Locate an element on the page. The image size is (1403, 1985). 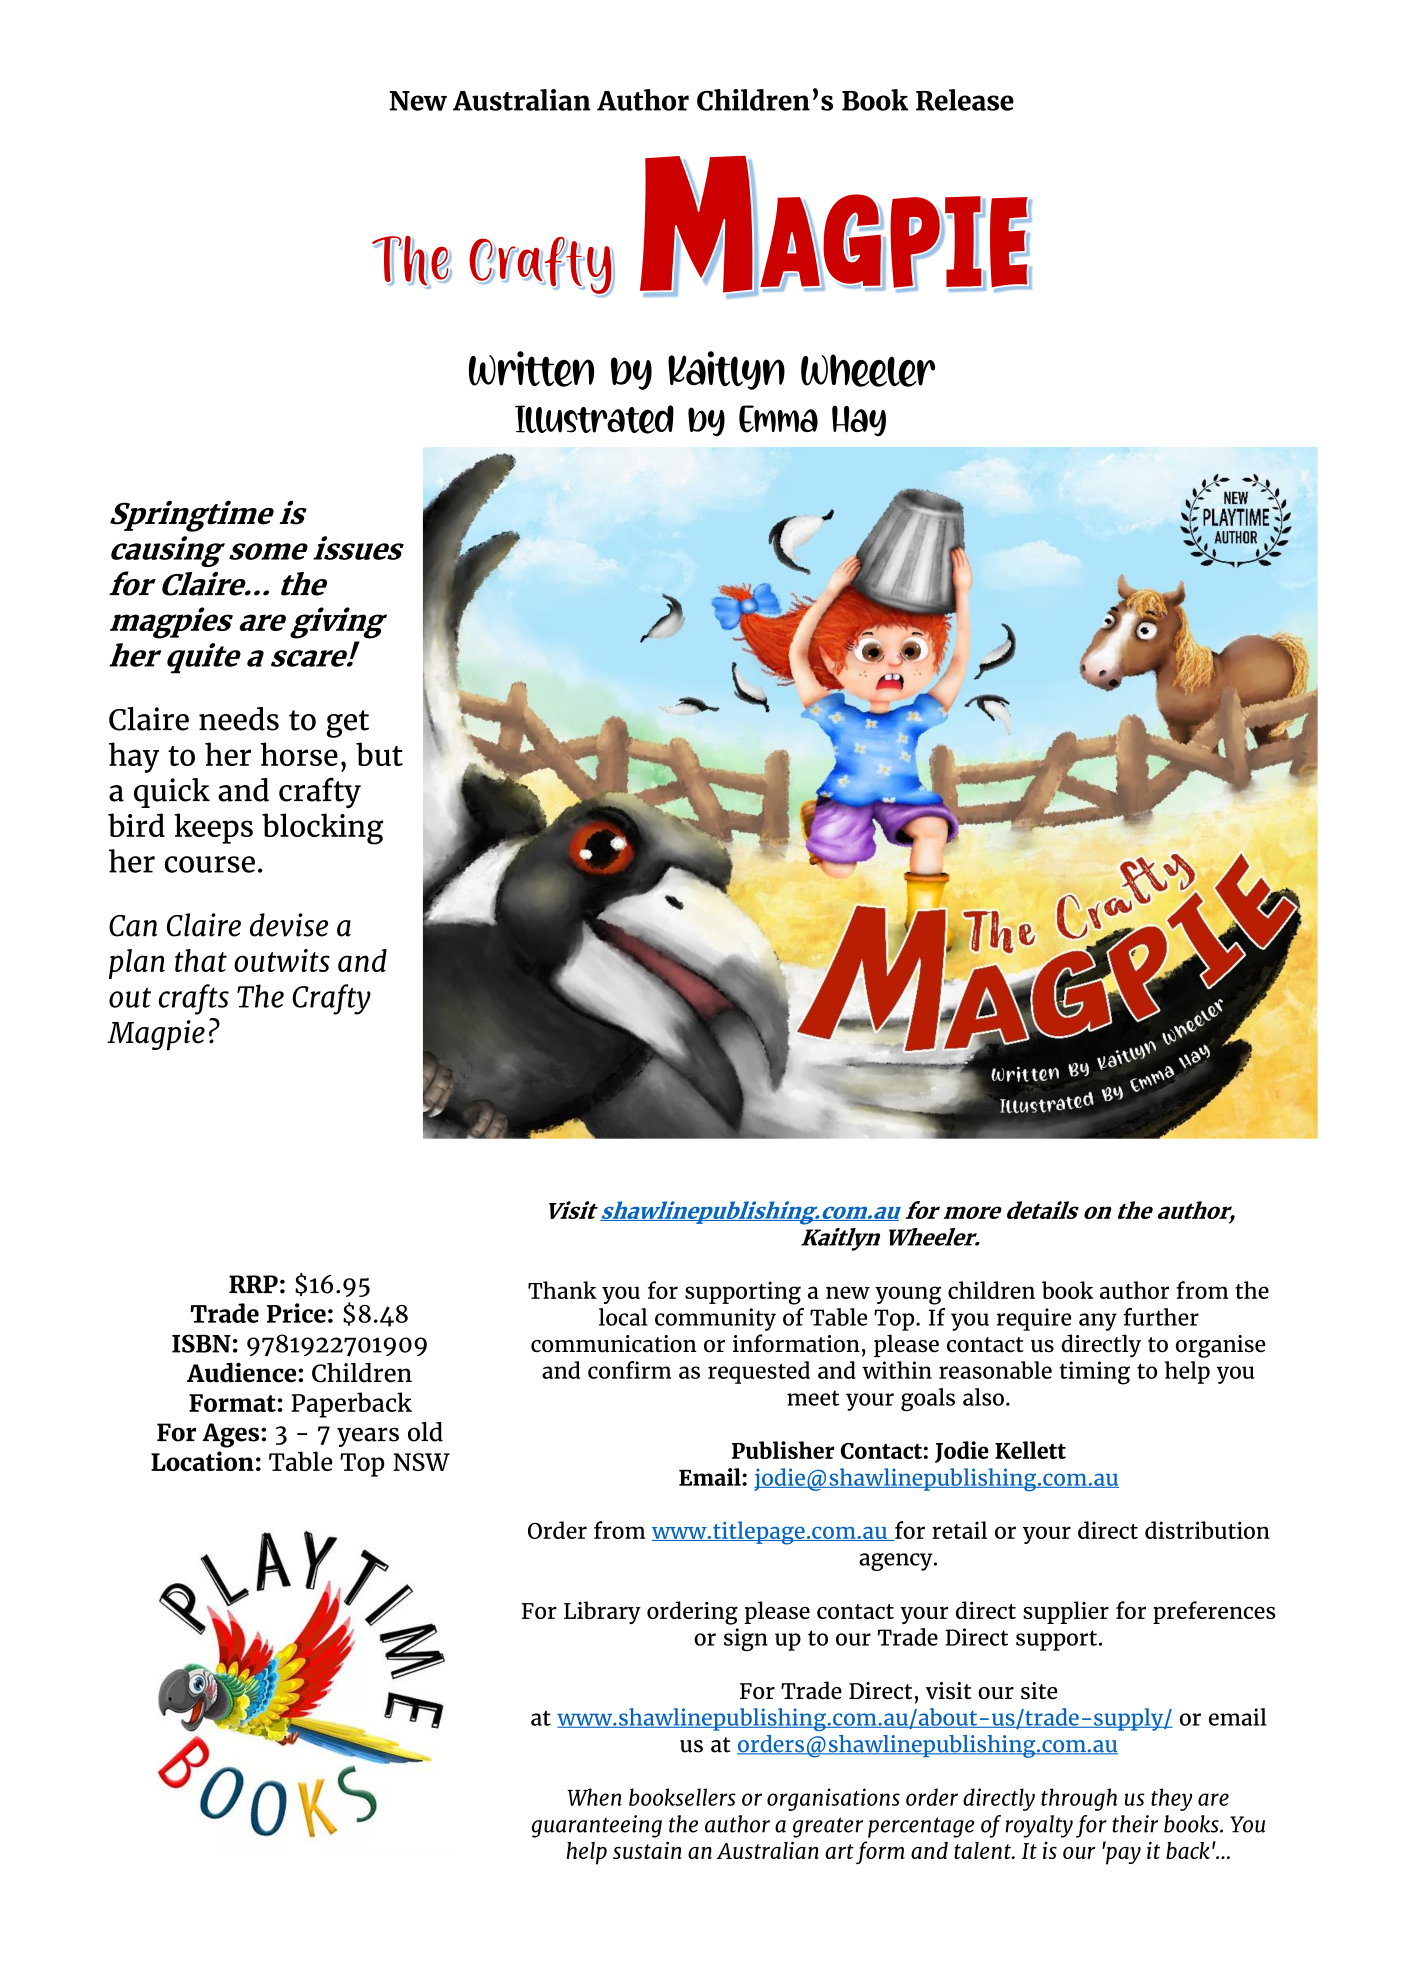
any is located at coordinates (1098, 1322).
